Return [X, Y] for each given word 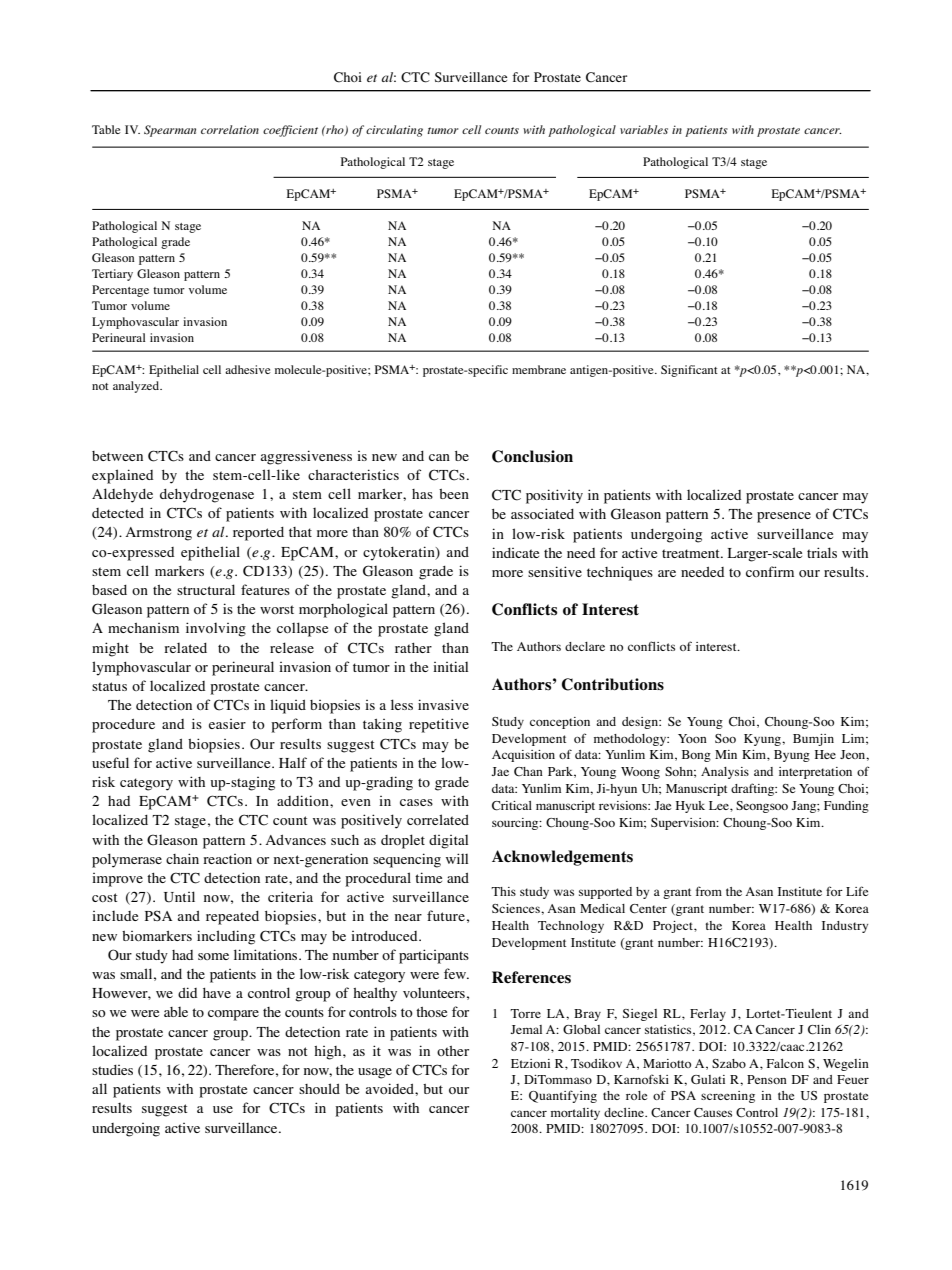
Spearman [170, 131]
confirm [770, 571]
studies [112, 1070]
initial [450, 666]
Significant [689, 371]
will [457, 858]
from [709, 891]
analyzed [137, 387]
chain [182, 858]
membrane [539, 369]
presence [784, 517]
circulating [394, 131]
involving [216, 629]
